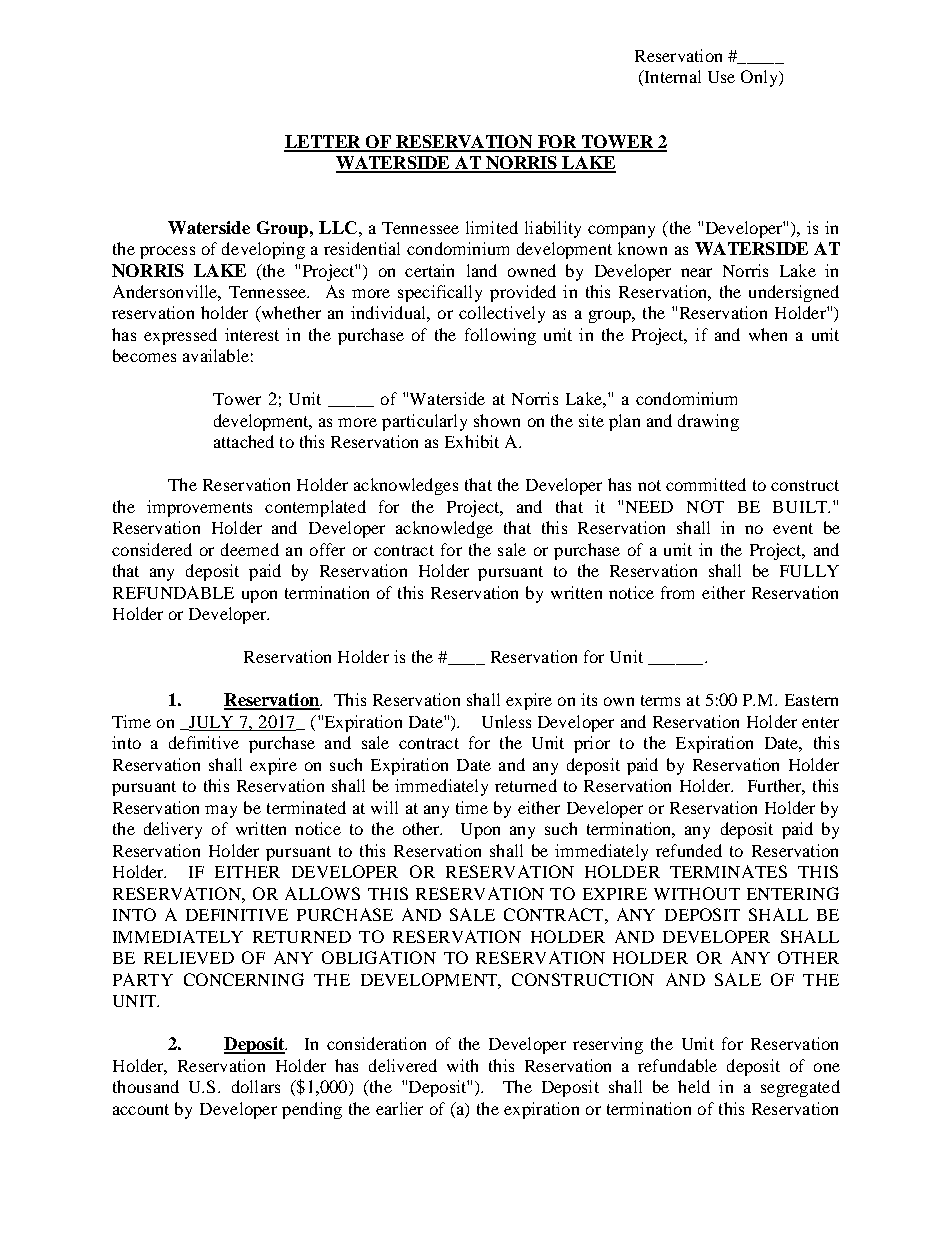  I want to click on developing, so click(263, 250).
